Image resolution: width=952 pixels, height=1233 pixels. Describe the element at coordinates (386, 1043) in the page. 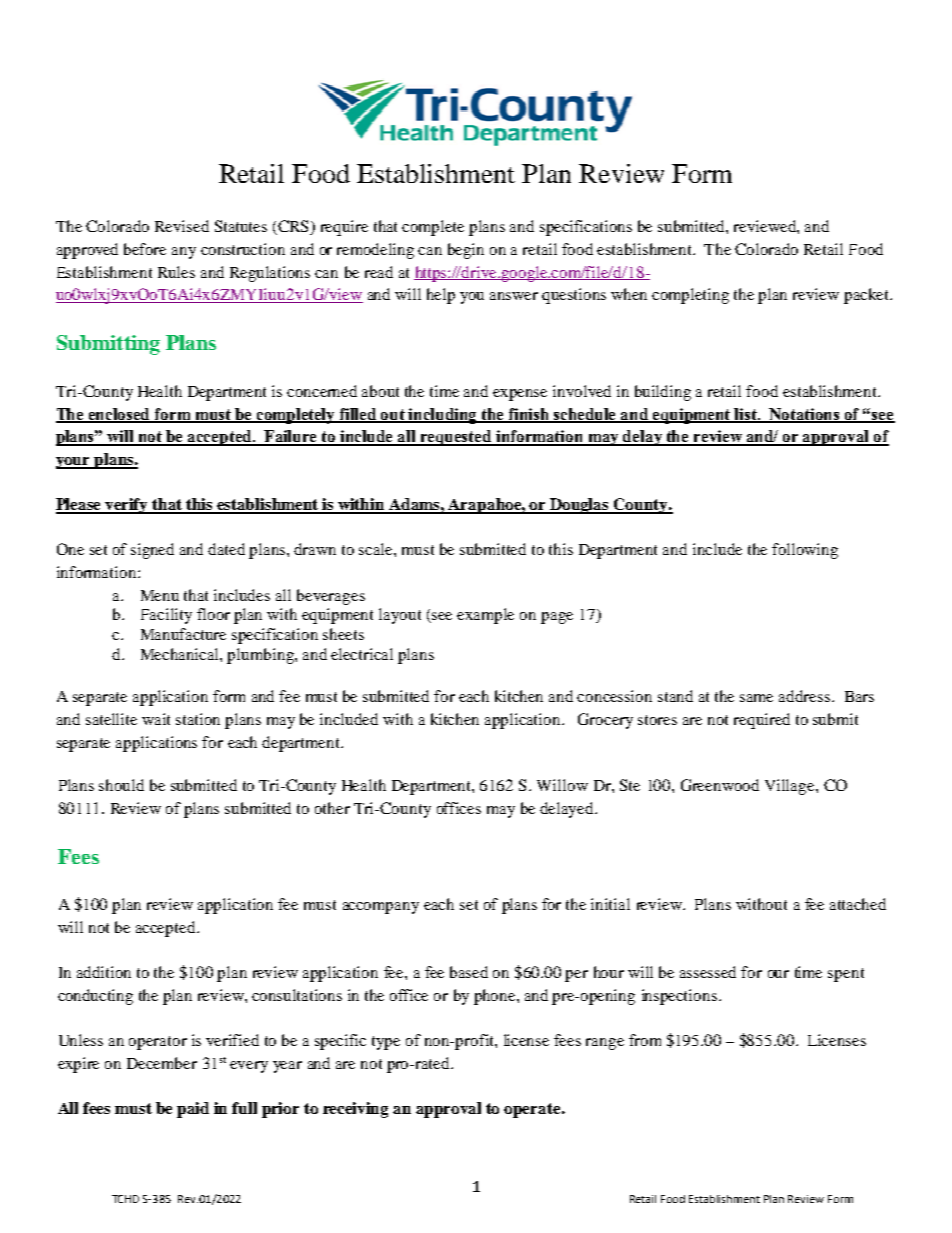

I see `type` at that location.
